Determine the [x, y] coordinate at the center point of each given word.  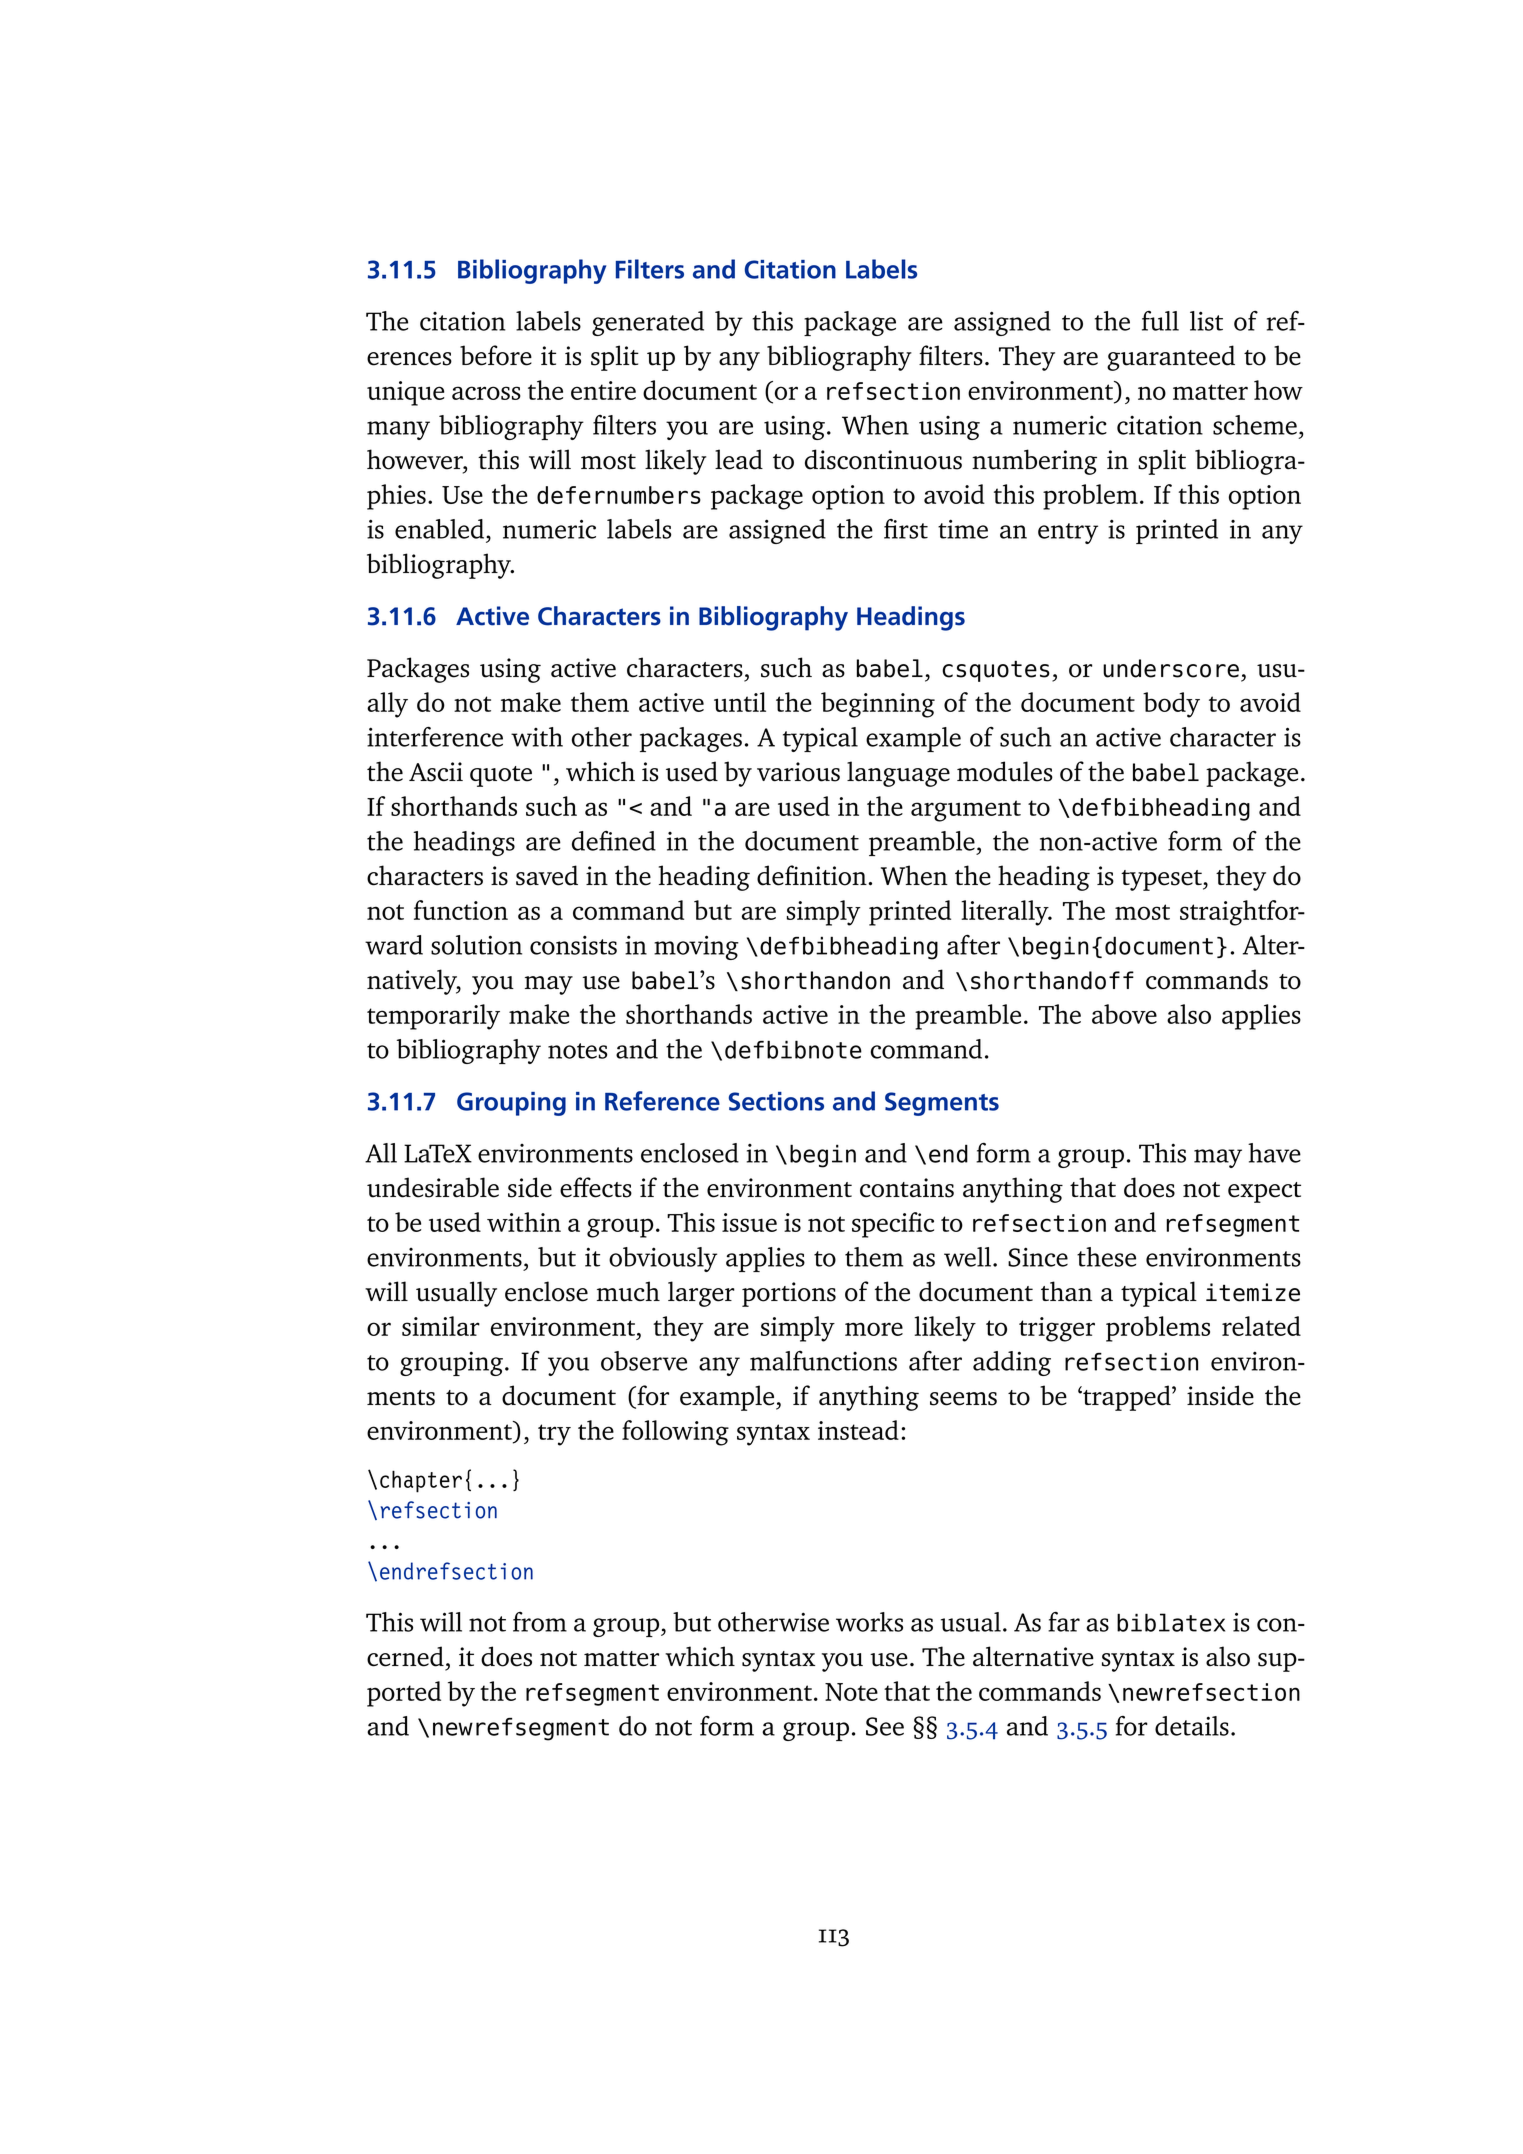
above [1124, 1014]
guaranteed [1171, 358]
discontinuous [883, 459]
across [486, 393]
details [1192, 1726]
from [540, 1622]
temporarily [433, 1017]
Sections [776, 1101]
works [869, 1622]
